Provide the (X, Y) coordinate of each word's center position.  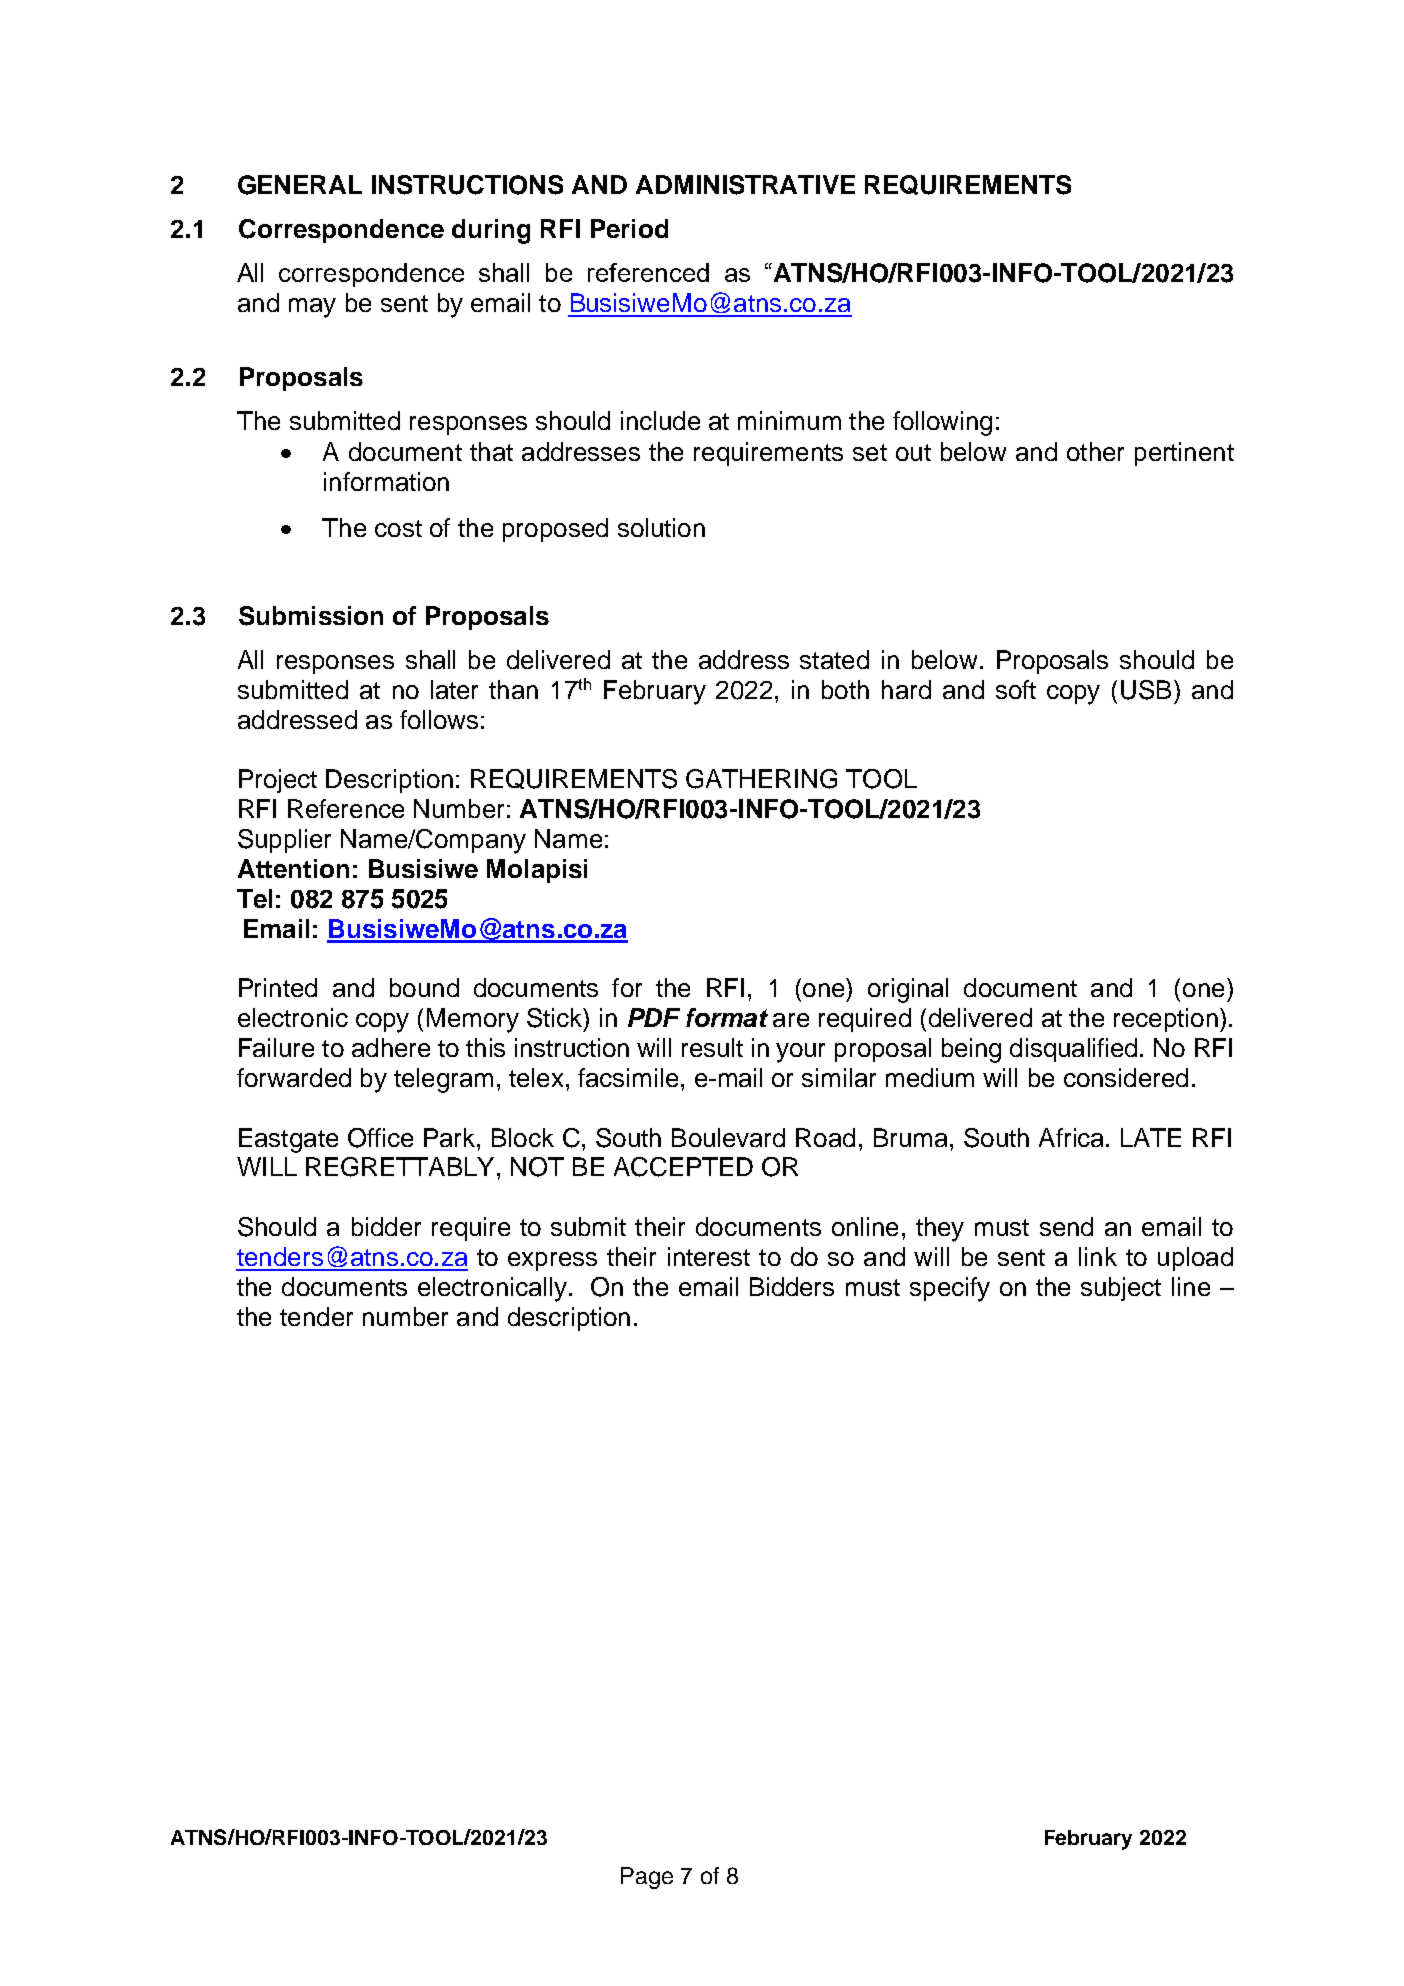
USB (1146, 690)
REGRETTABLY (400, 1167)
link (1098, 1256)
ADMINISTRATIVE (745, 185)
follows (439, 719)
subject (1121, 1289)
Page (647, 1878)
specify (950, 1289)
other (1095, 451)
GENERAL (300, 185)
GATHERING (761, 779)
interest (709, 1256)
